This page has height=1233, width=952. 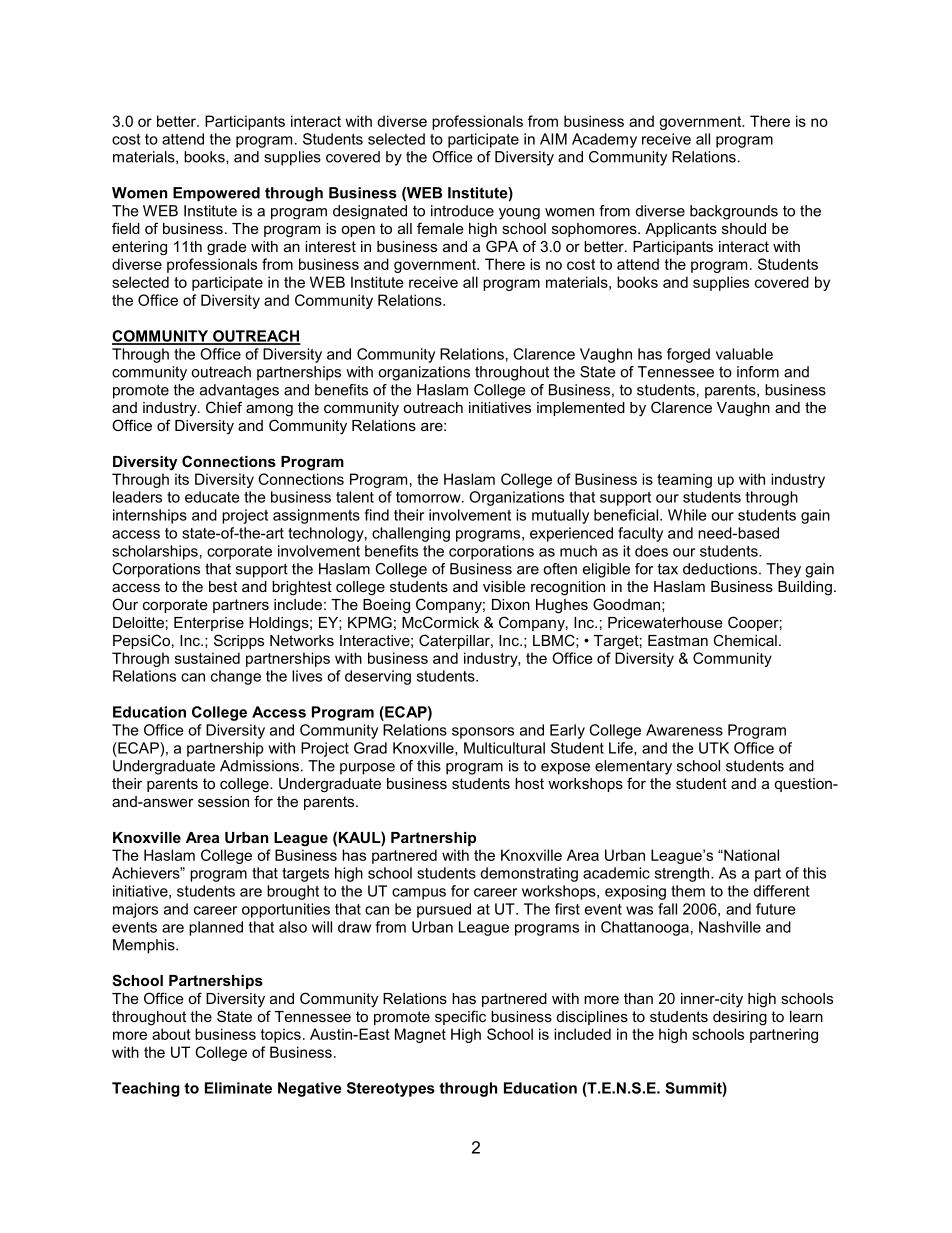 I want to click on teaming, so click(x=684, y=480).
